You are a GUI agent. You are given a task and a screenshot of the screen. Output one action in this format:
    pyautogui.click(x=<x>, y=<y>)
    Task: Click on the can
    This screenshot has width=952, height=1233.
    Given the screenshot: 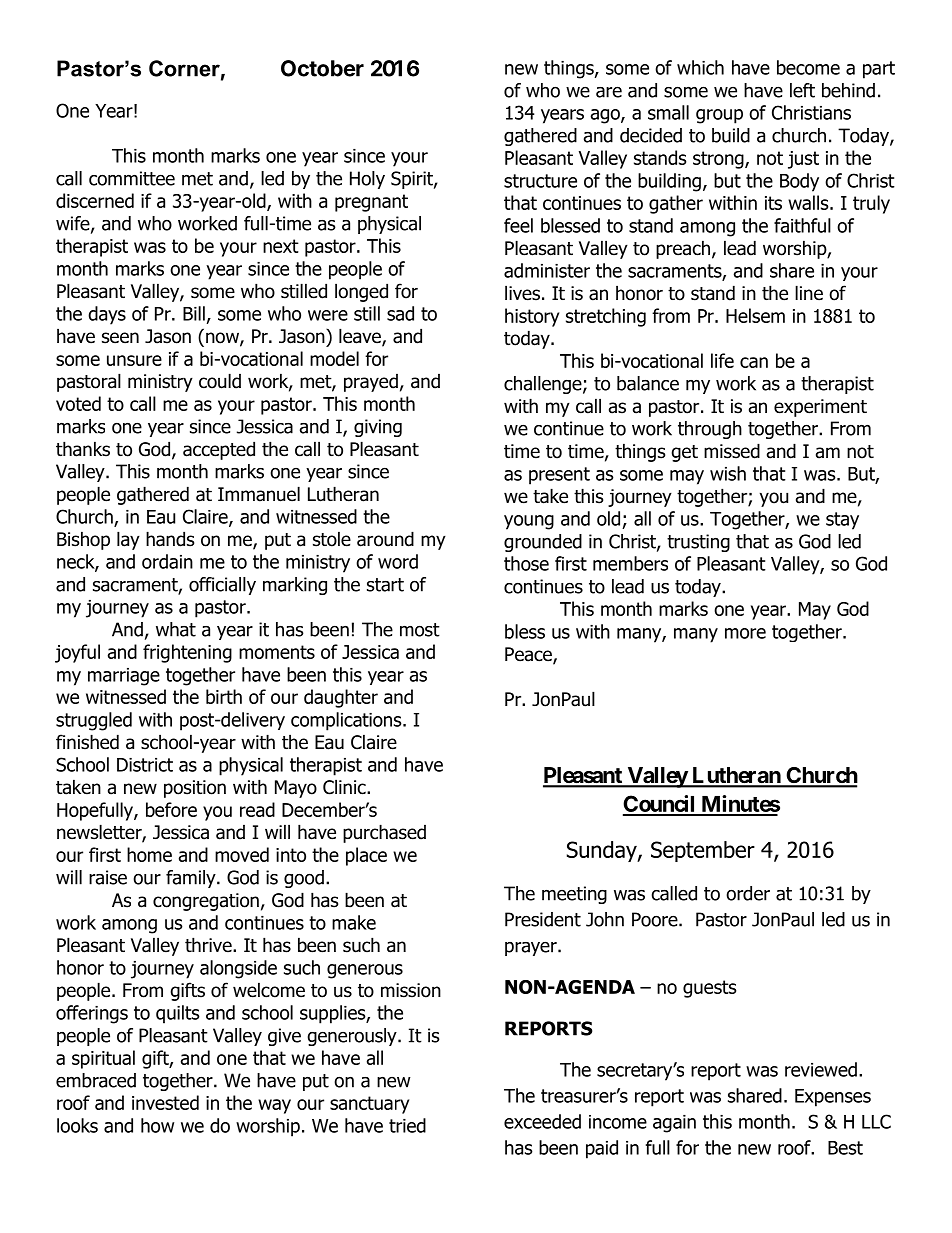 What is the action you would take?
    pyautogui.click(x=754, y=362)
